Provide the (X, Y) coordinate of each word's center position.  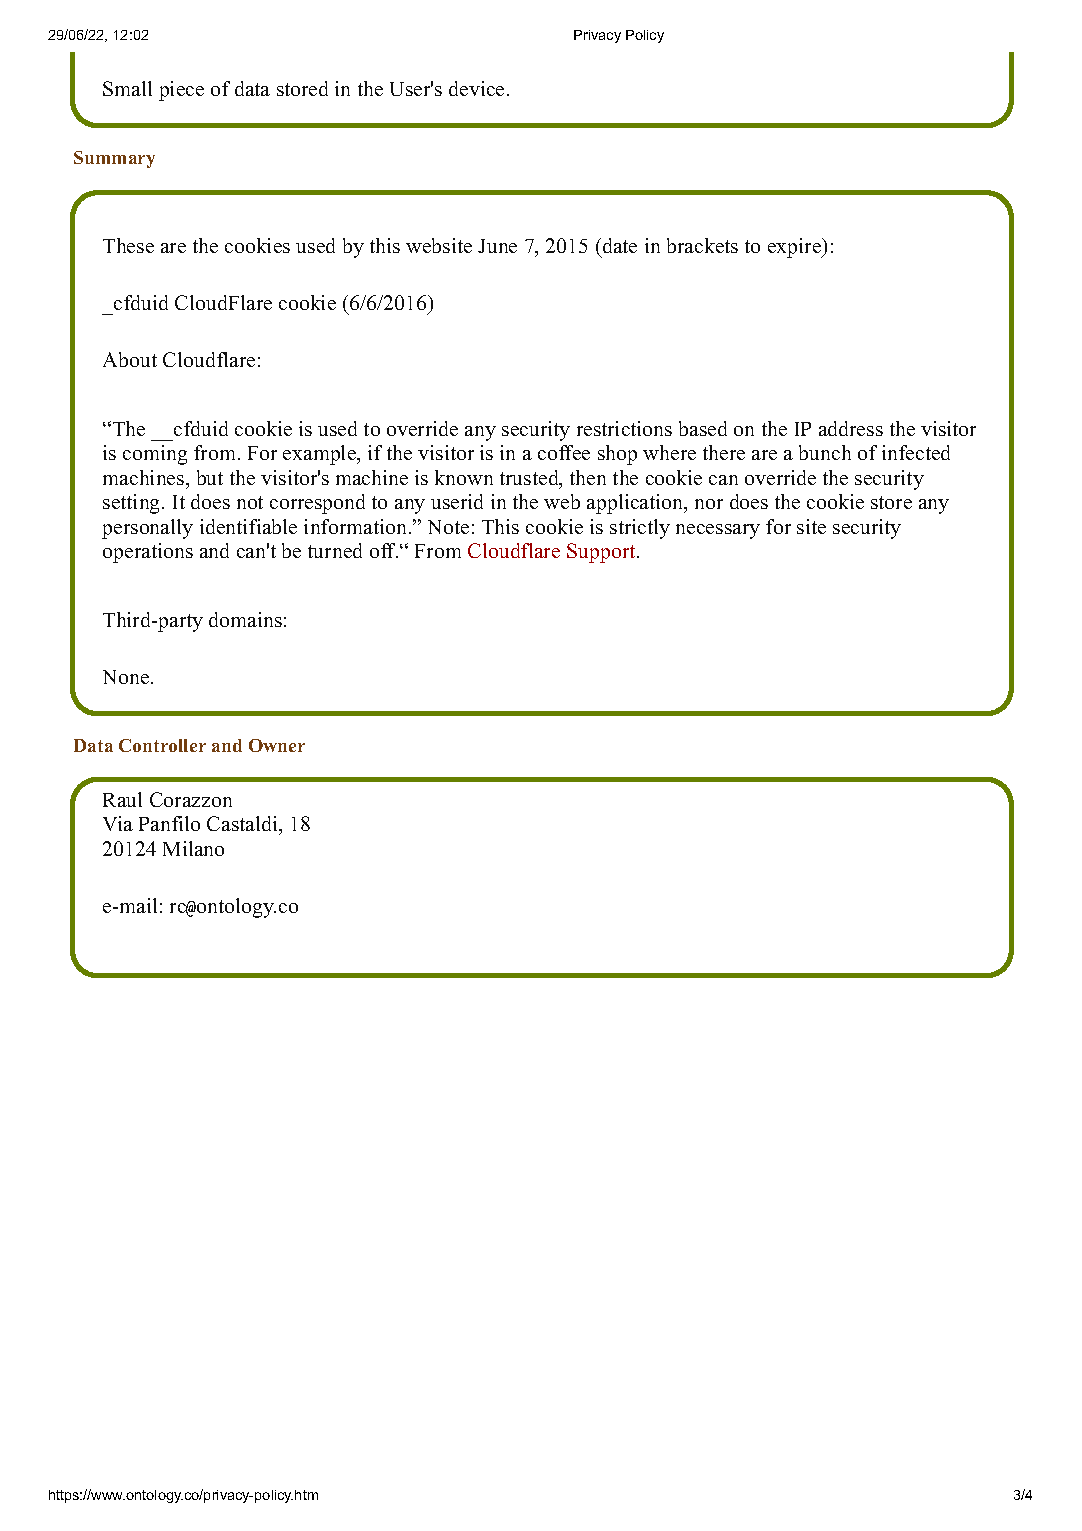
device (476, 88)
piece (181, 91)
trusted (530, 479)
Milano (193, 848)
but (210, 477)
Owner (277, 745)
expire (795, 248)
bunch (825, 452)
